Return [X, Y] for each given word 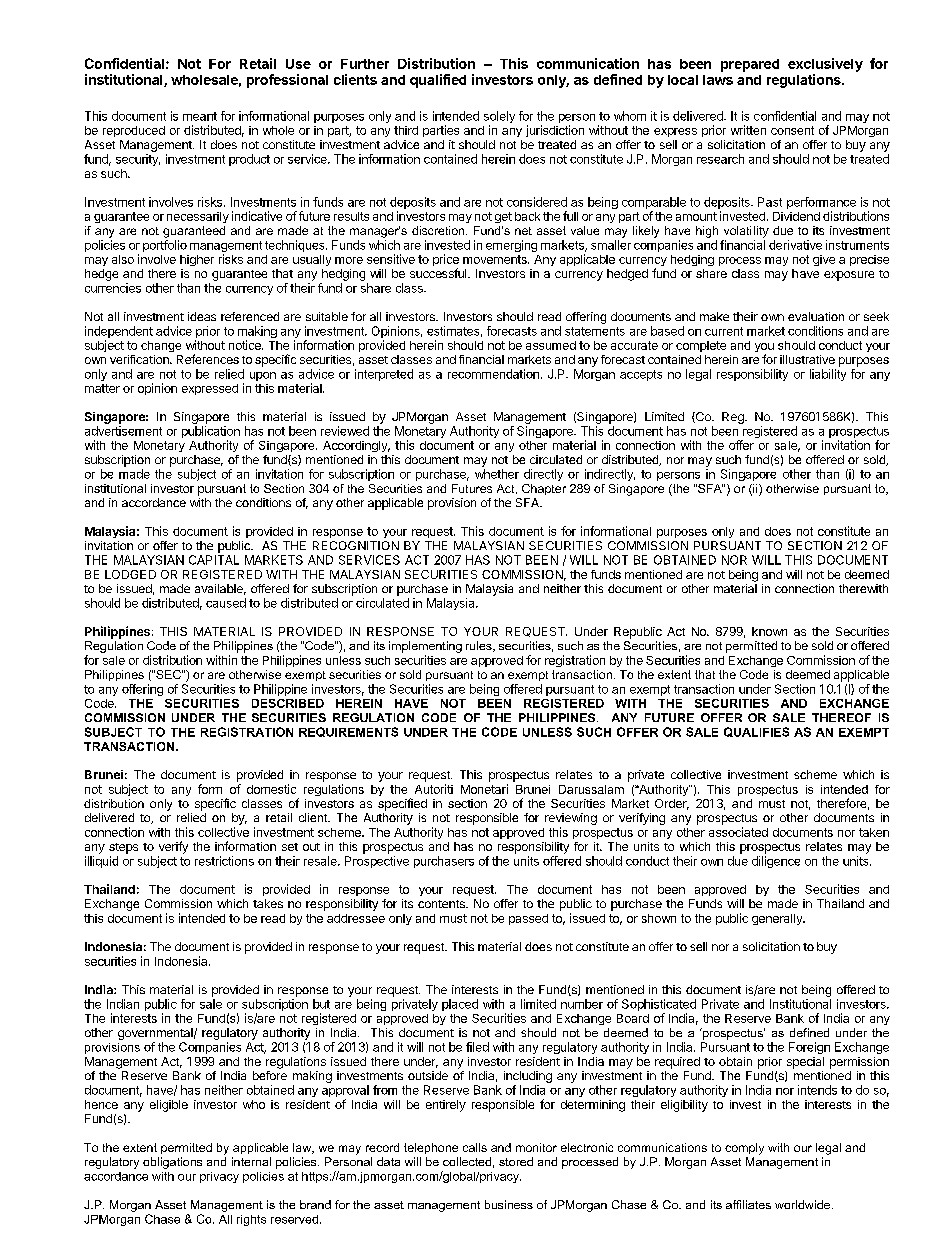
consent [792, 130]
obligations [172, 1163]
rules [480, 646]
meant [200, 116]
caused [226, 603]
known [769, 631]
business [509, 1204]
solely [499, 118]
